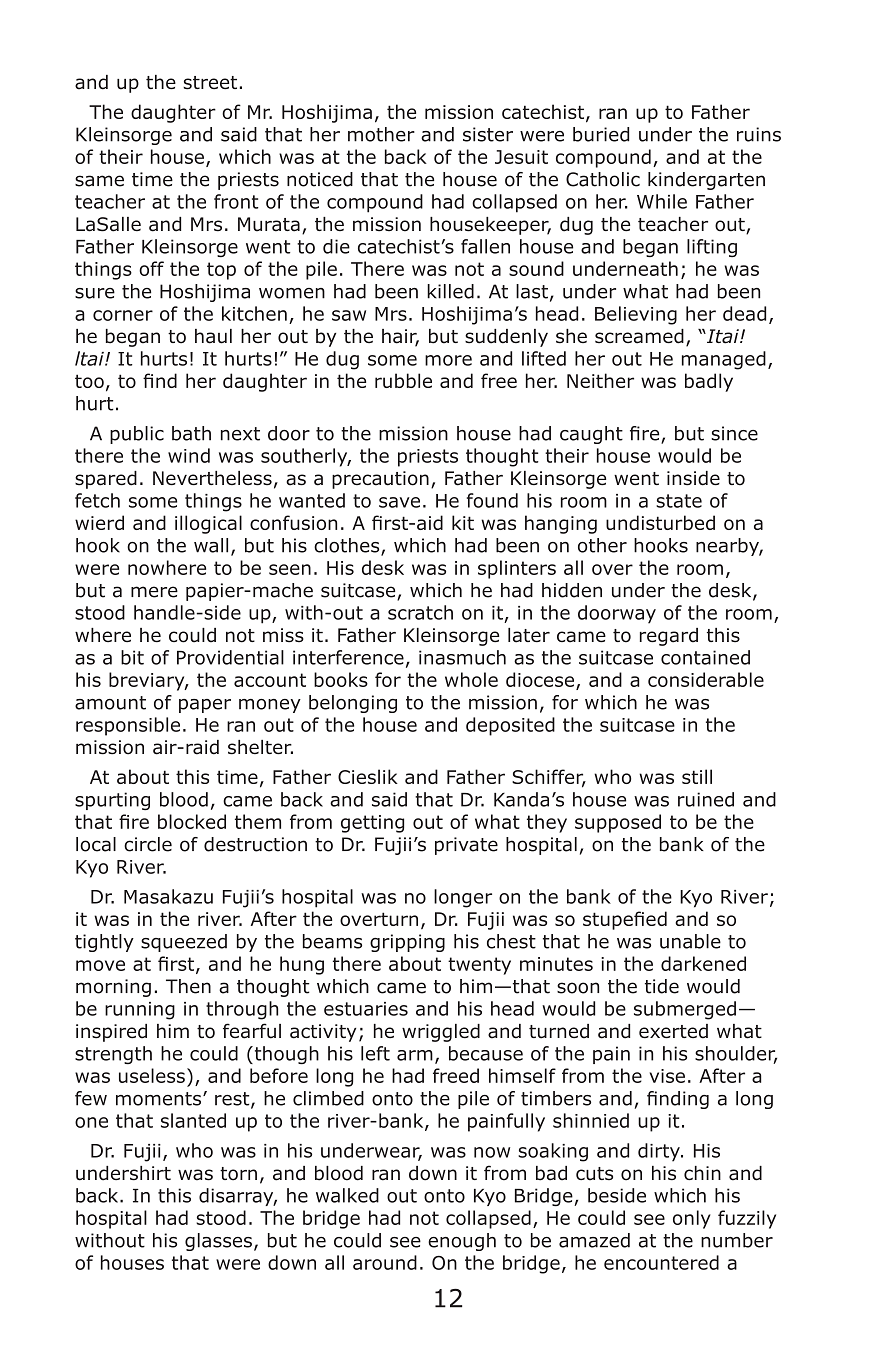  What do you see at coordinates (462, 657) in the image?
I see `inasmuch` at bounding box center [462, 657].
